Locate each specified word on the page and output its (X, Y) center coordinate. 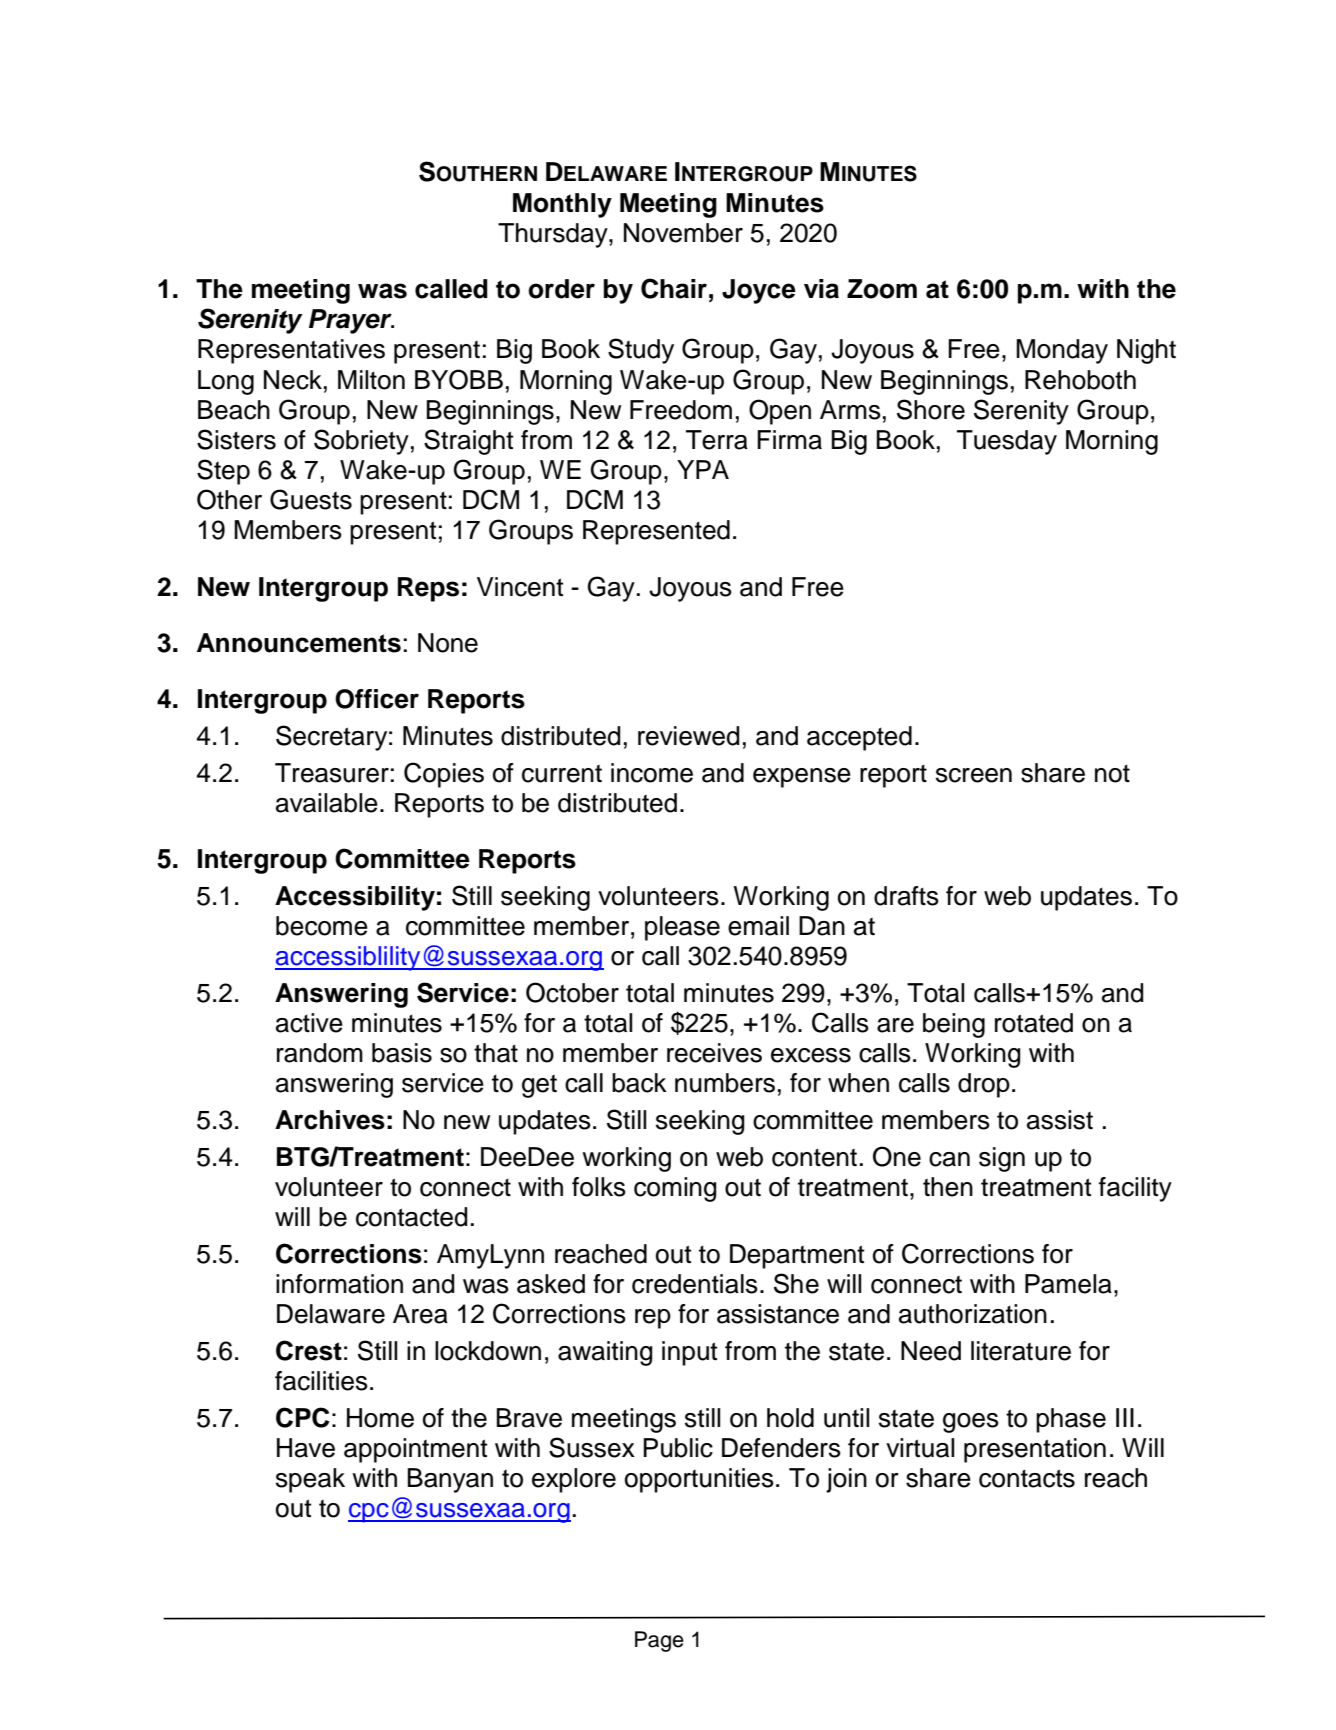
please (682, 928)
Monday (1062, 351)
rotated (1034, 1023)
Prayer (351, 321)
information (339, 1284)
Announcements (299, 643)
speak (310, 1480)
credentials (695, 1284)
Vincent (520, 587)
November (683, 233)
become (322, 926)
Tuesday (1007, 442)
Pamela (1068, 1284)
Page (659, 1641)
